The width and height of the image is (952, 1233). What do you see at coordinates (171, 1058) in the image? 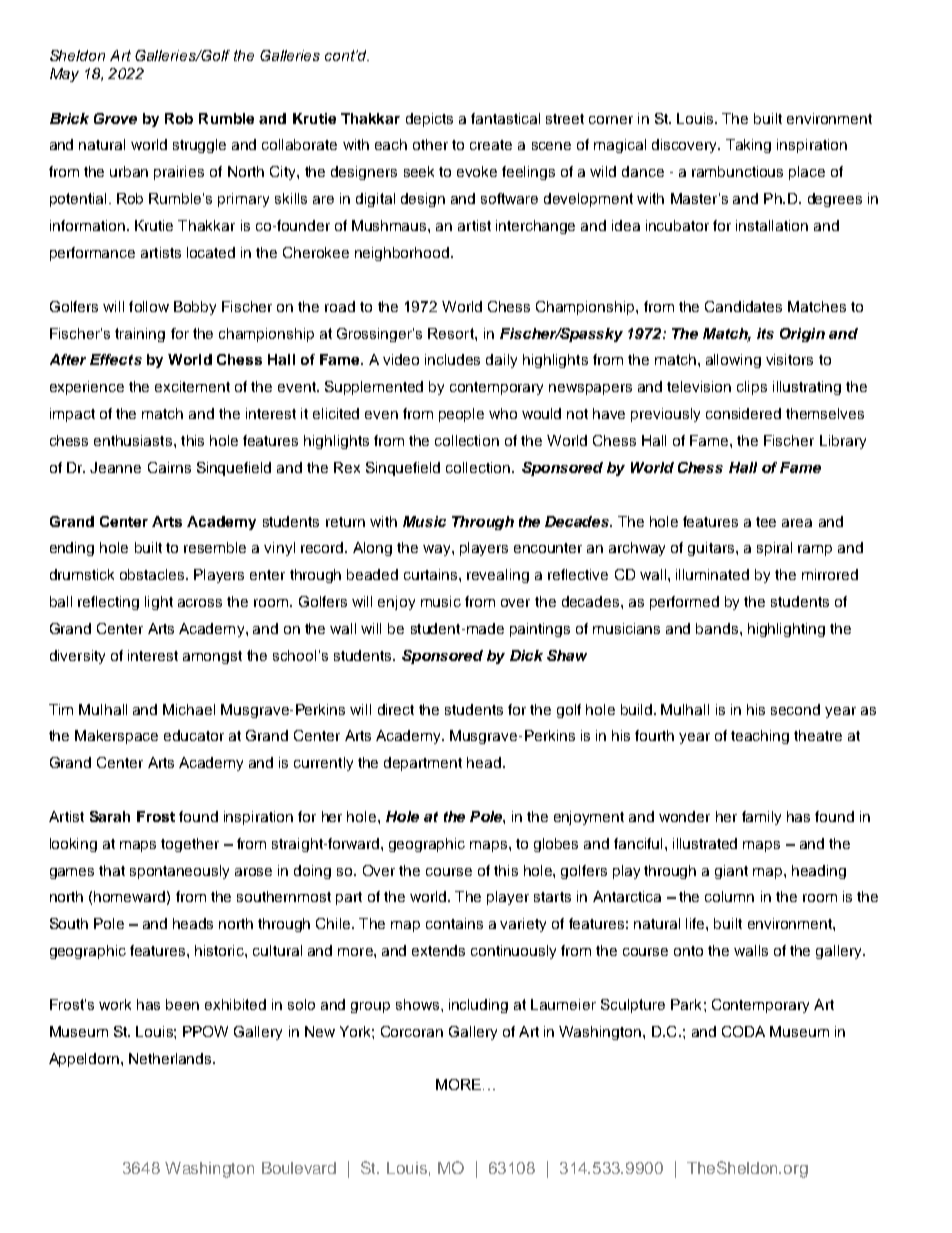
I see `Netherlands` at bounding box center [171, 1058].
